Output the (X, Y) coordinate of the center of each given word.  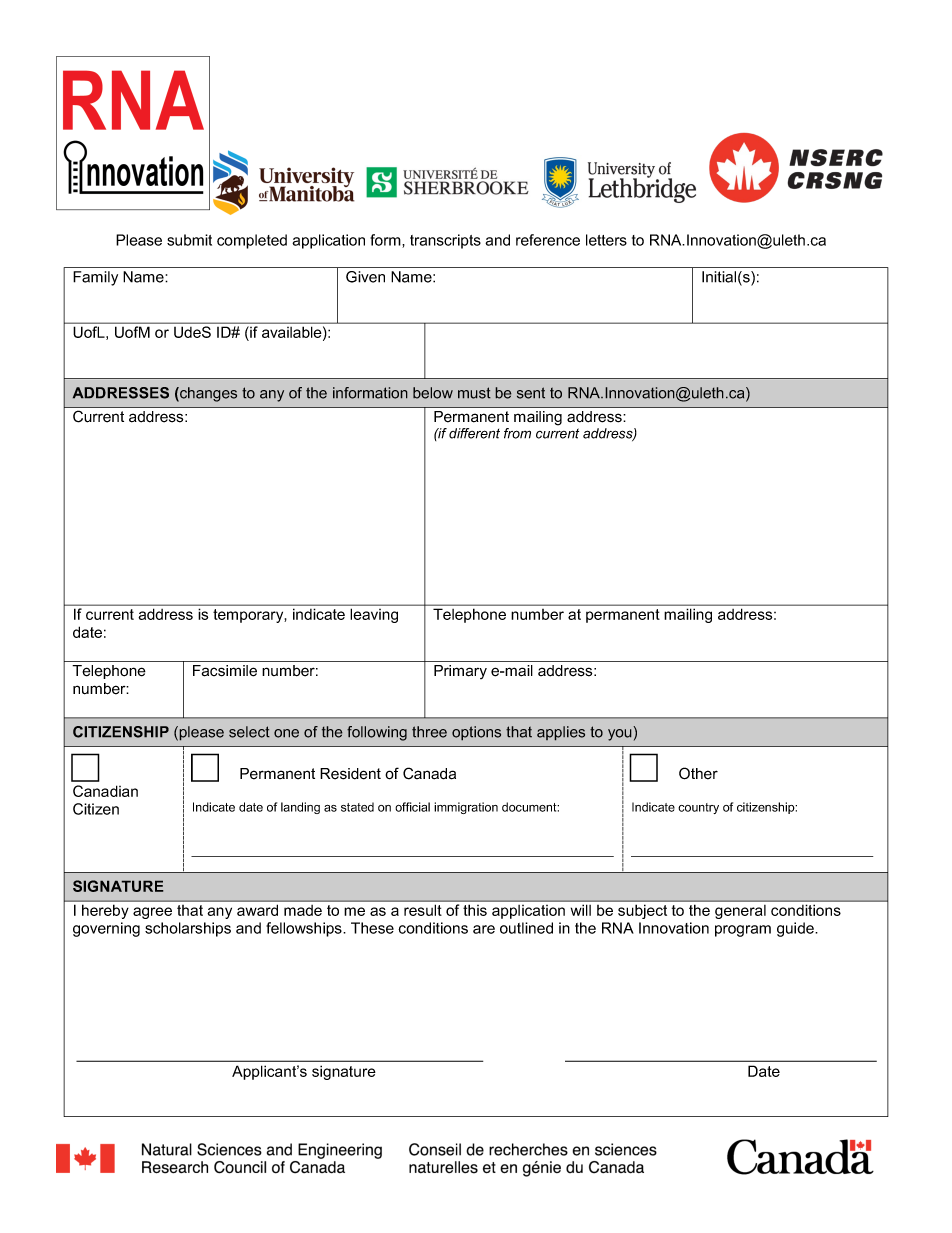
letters (606, 240)
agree (152, 913)
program (743, 931)
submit (189, 240)
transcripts (445, 241)
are (484, 929)
